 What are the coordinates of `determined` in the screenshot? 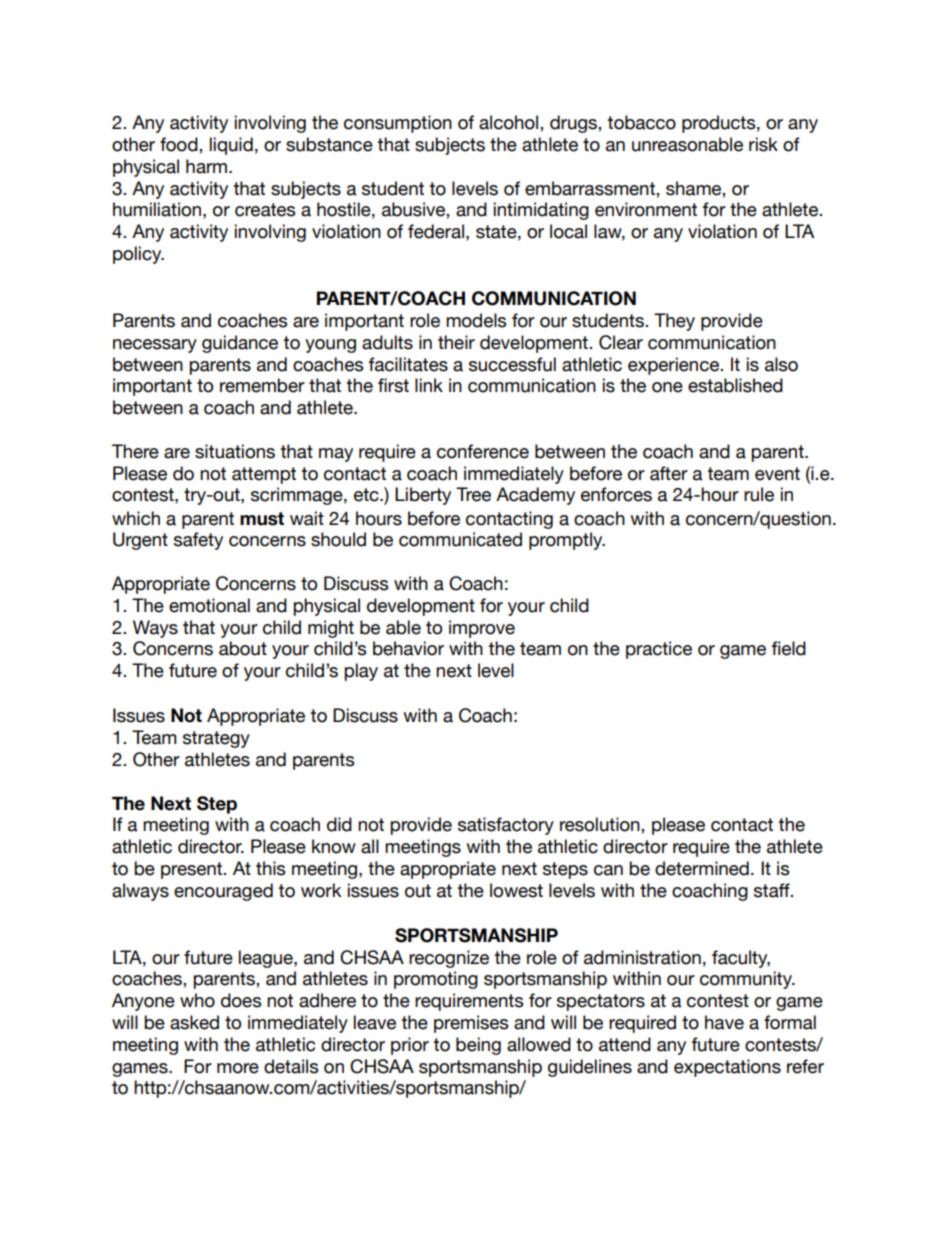 It's located at (702, 868).
